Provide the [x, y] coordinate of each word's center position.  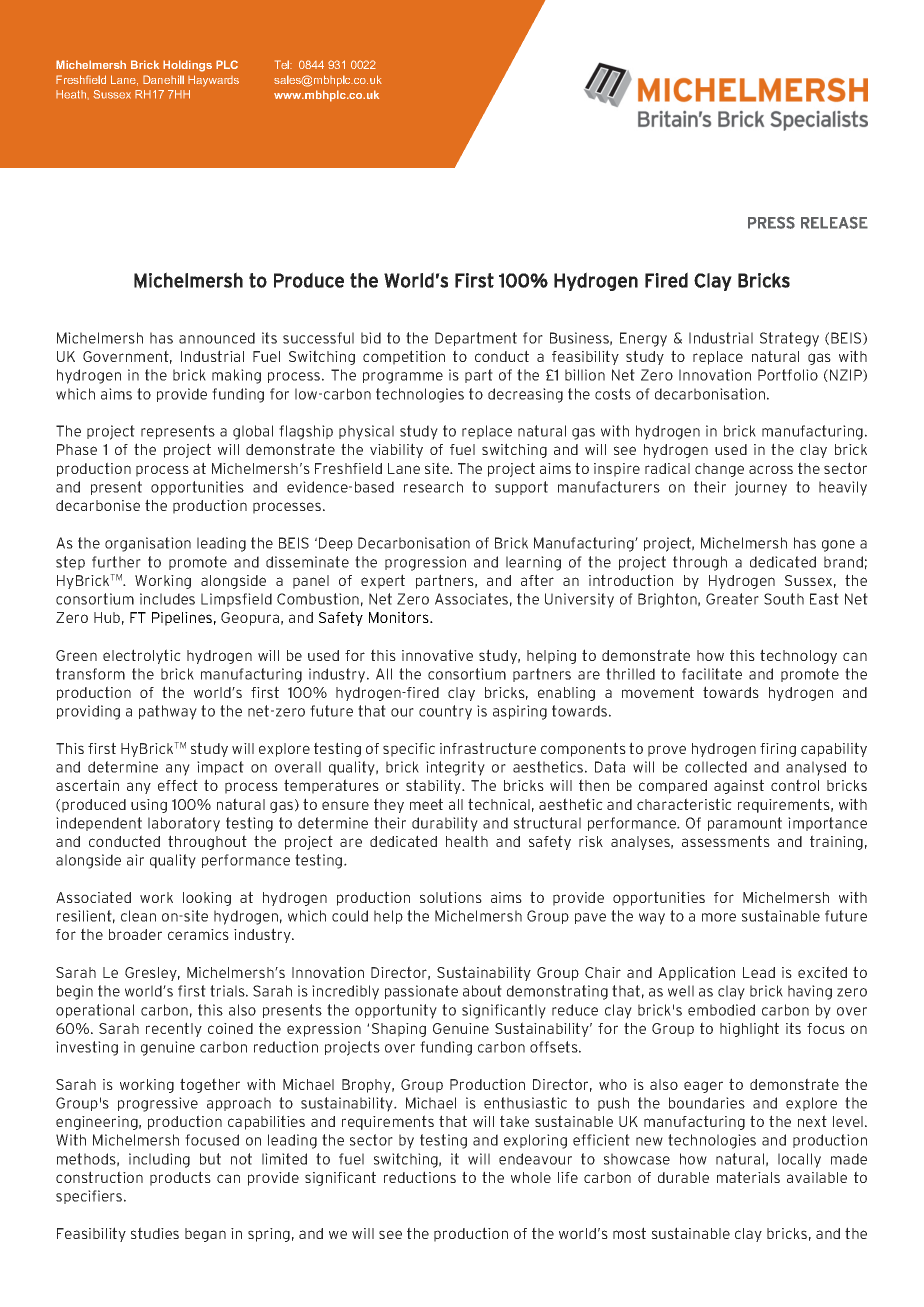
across [771, 469]
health [467, 841]
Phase [77, 449]
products [180, 1178]
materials [748, 1177]
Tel [283, 64]
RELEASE [834, 222]
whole [531, 1177]
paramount [745, 824]
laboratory [184, 824]
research [433, 487]
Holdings [187, 66]
